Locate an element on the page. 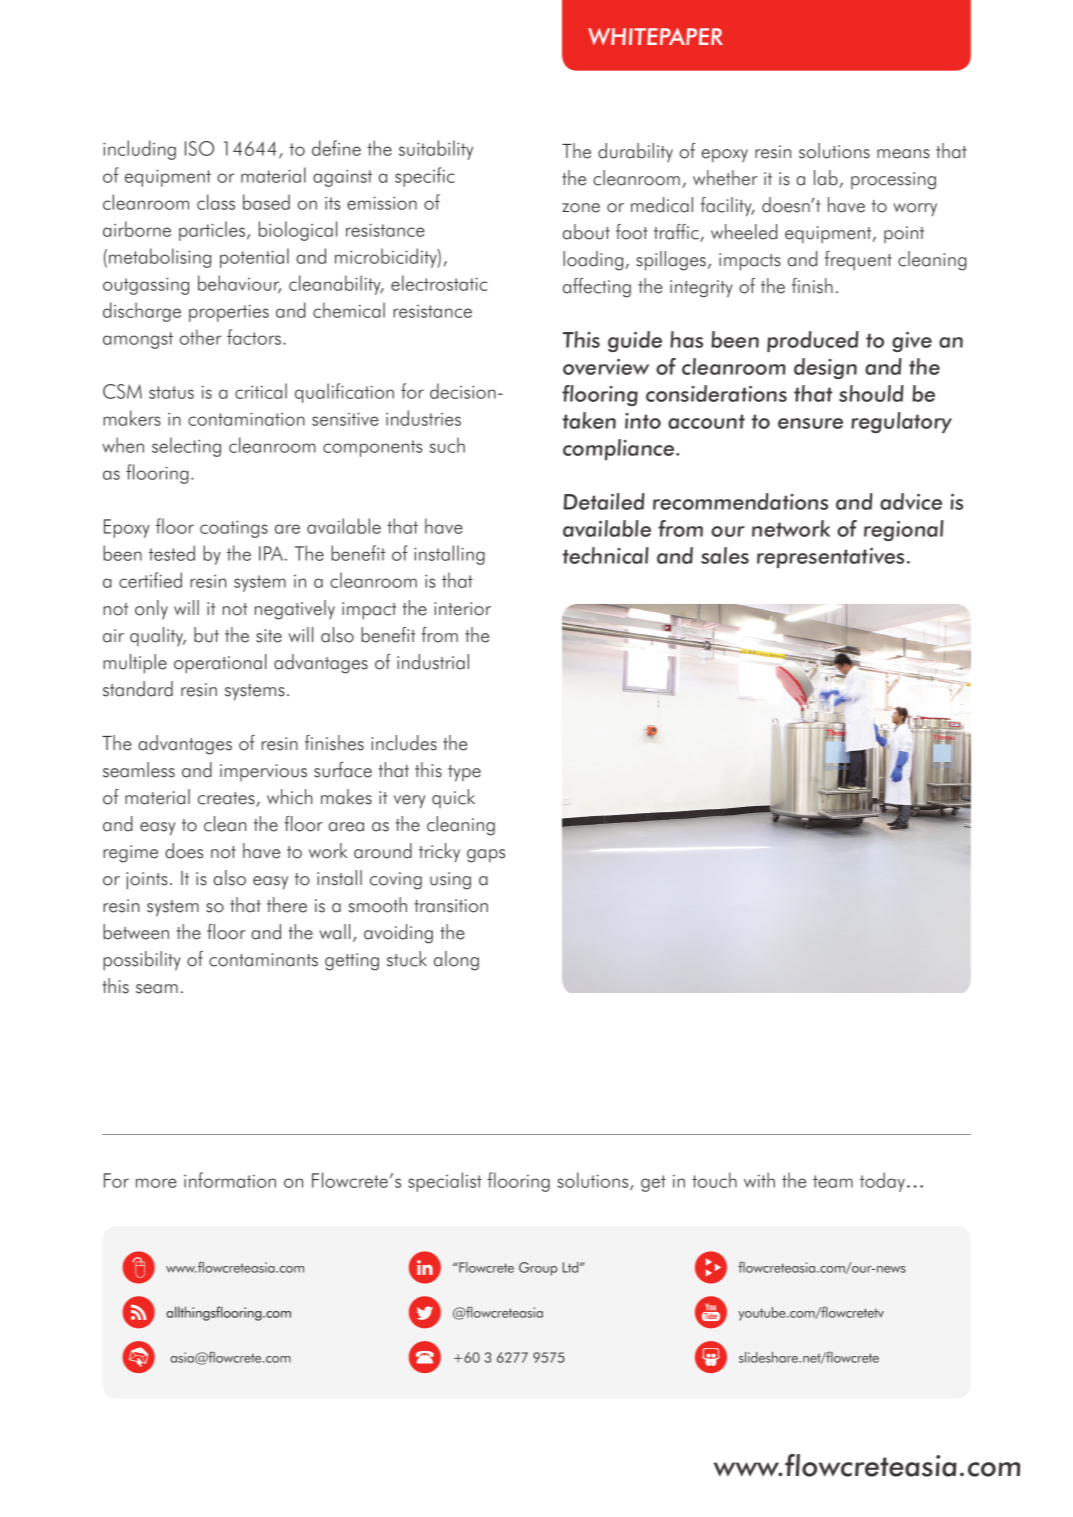  processing is located at coordinates (893, 181).
